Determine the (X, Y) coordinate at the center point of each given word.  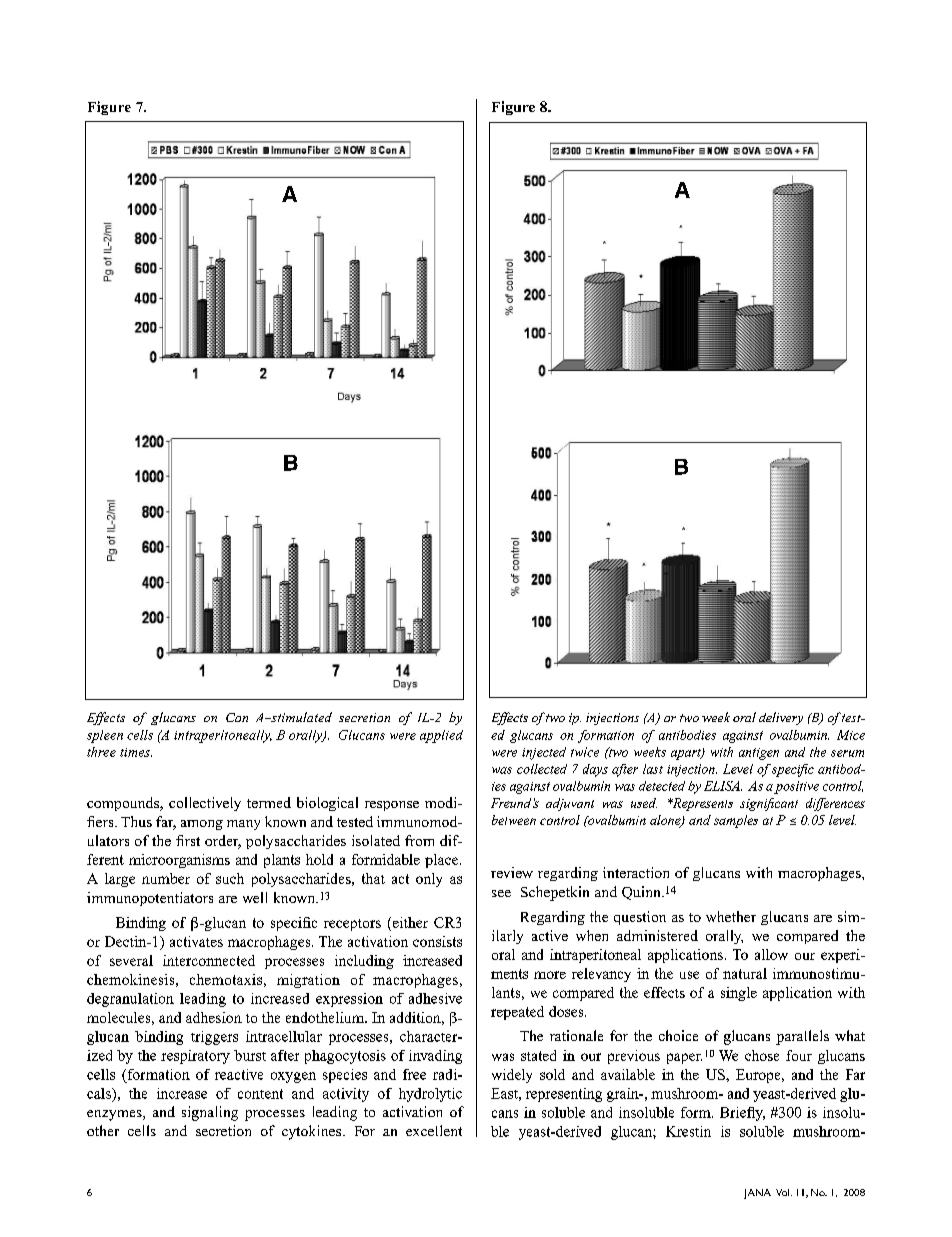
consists (437, 941)
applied (441, 736)
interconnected (209, 960)
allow (771, 954)
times (136, 752)
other (103, 1130)
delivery (781, 718)
